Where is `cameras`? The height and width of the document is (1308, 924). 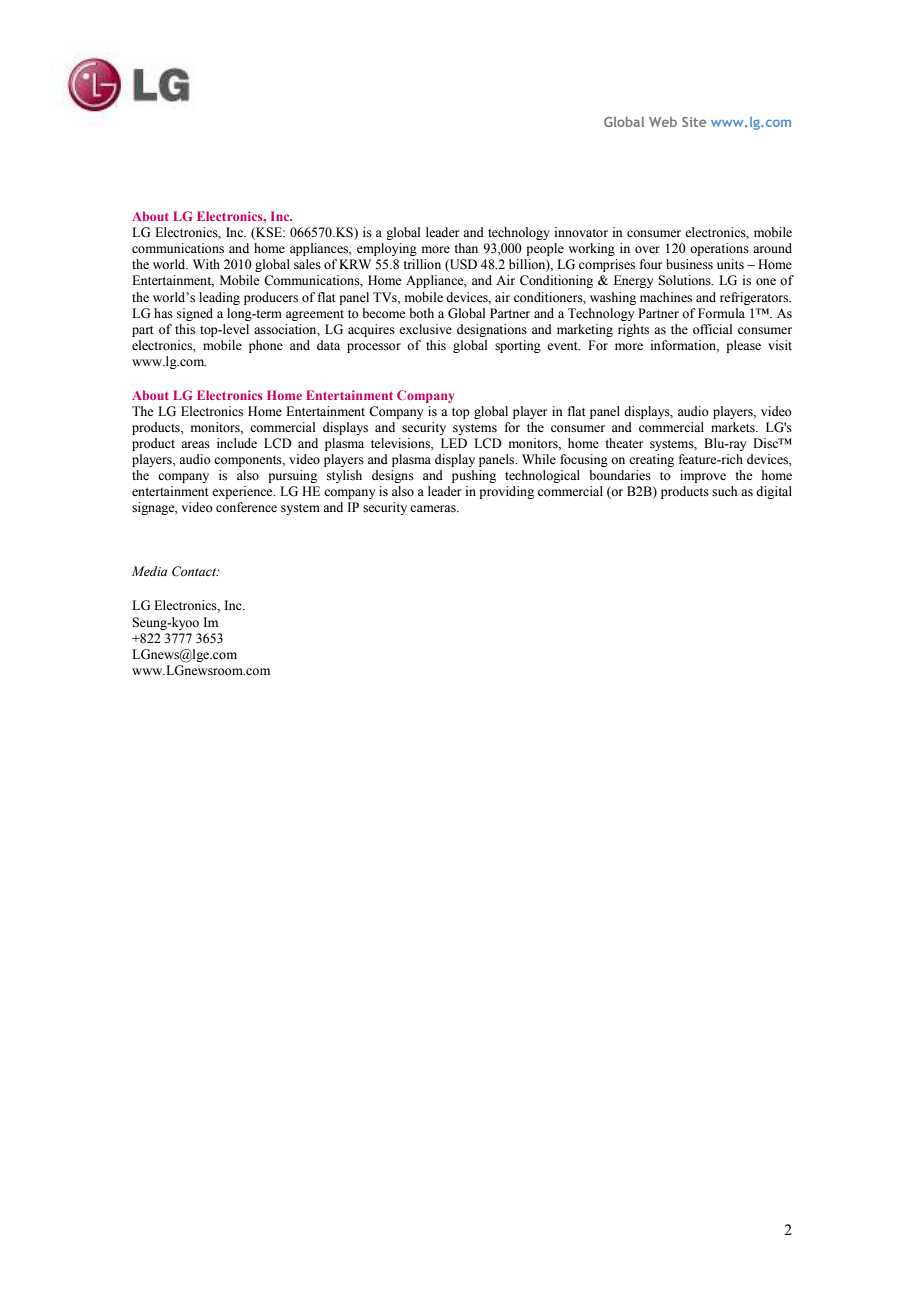
cameras is located at coordinates (434, 509).
